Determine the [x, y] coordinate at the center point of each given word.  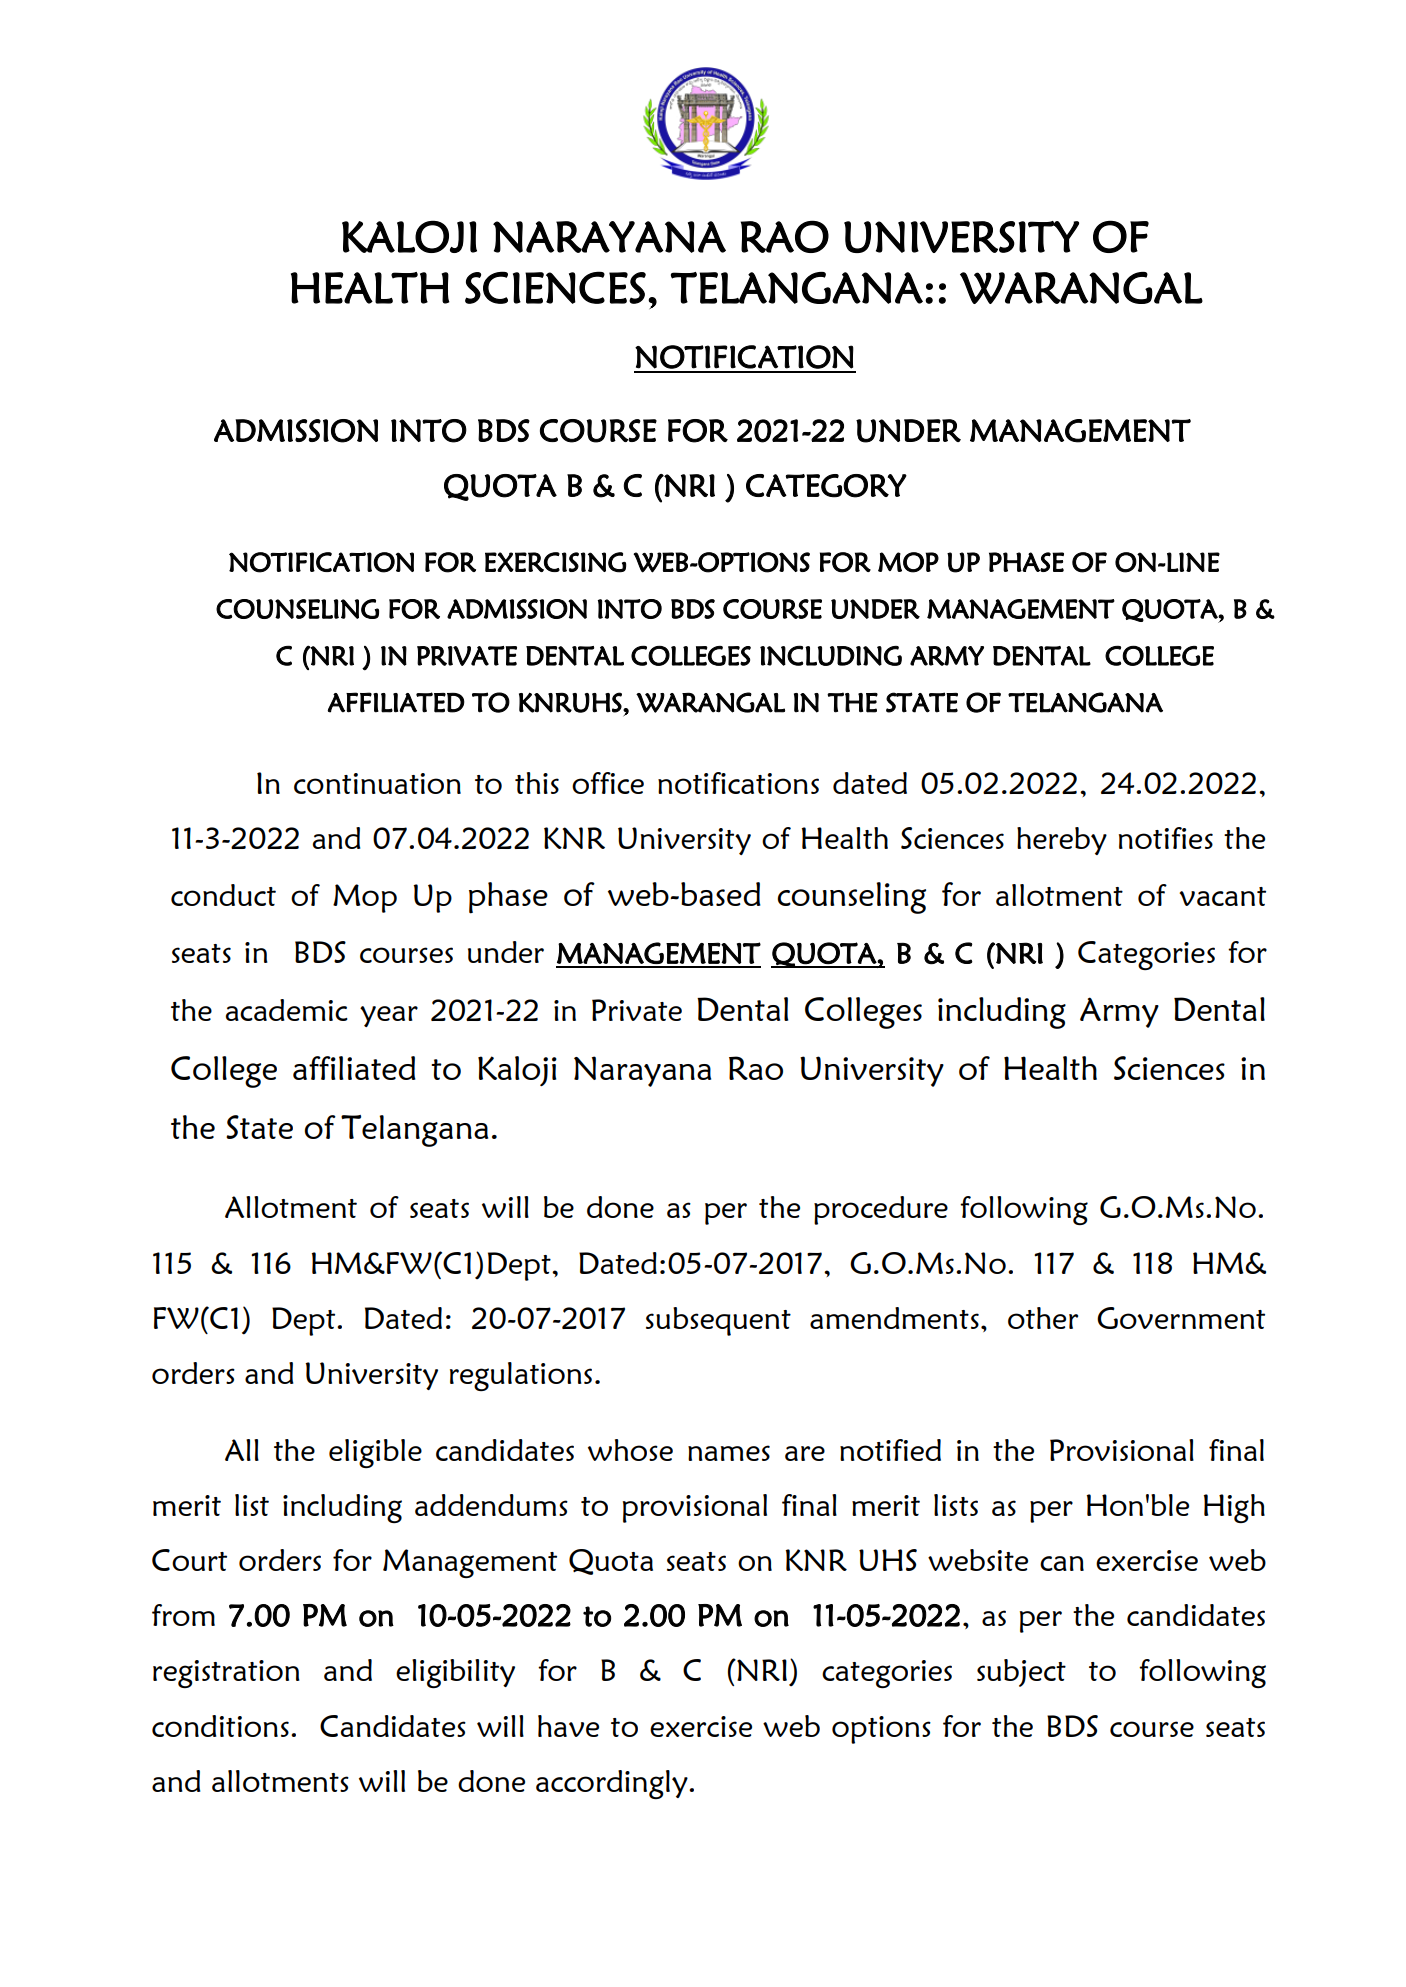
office [608, 783]
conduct [223, 895]
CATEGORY [826, 486]
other [1043, 1318]
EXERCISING [555, 562]
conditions [220, 1726]
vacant [1222, 896]
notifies [1166, 838]
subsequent [718, 1321]
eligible [375, 1453]
